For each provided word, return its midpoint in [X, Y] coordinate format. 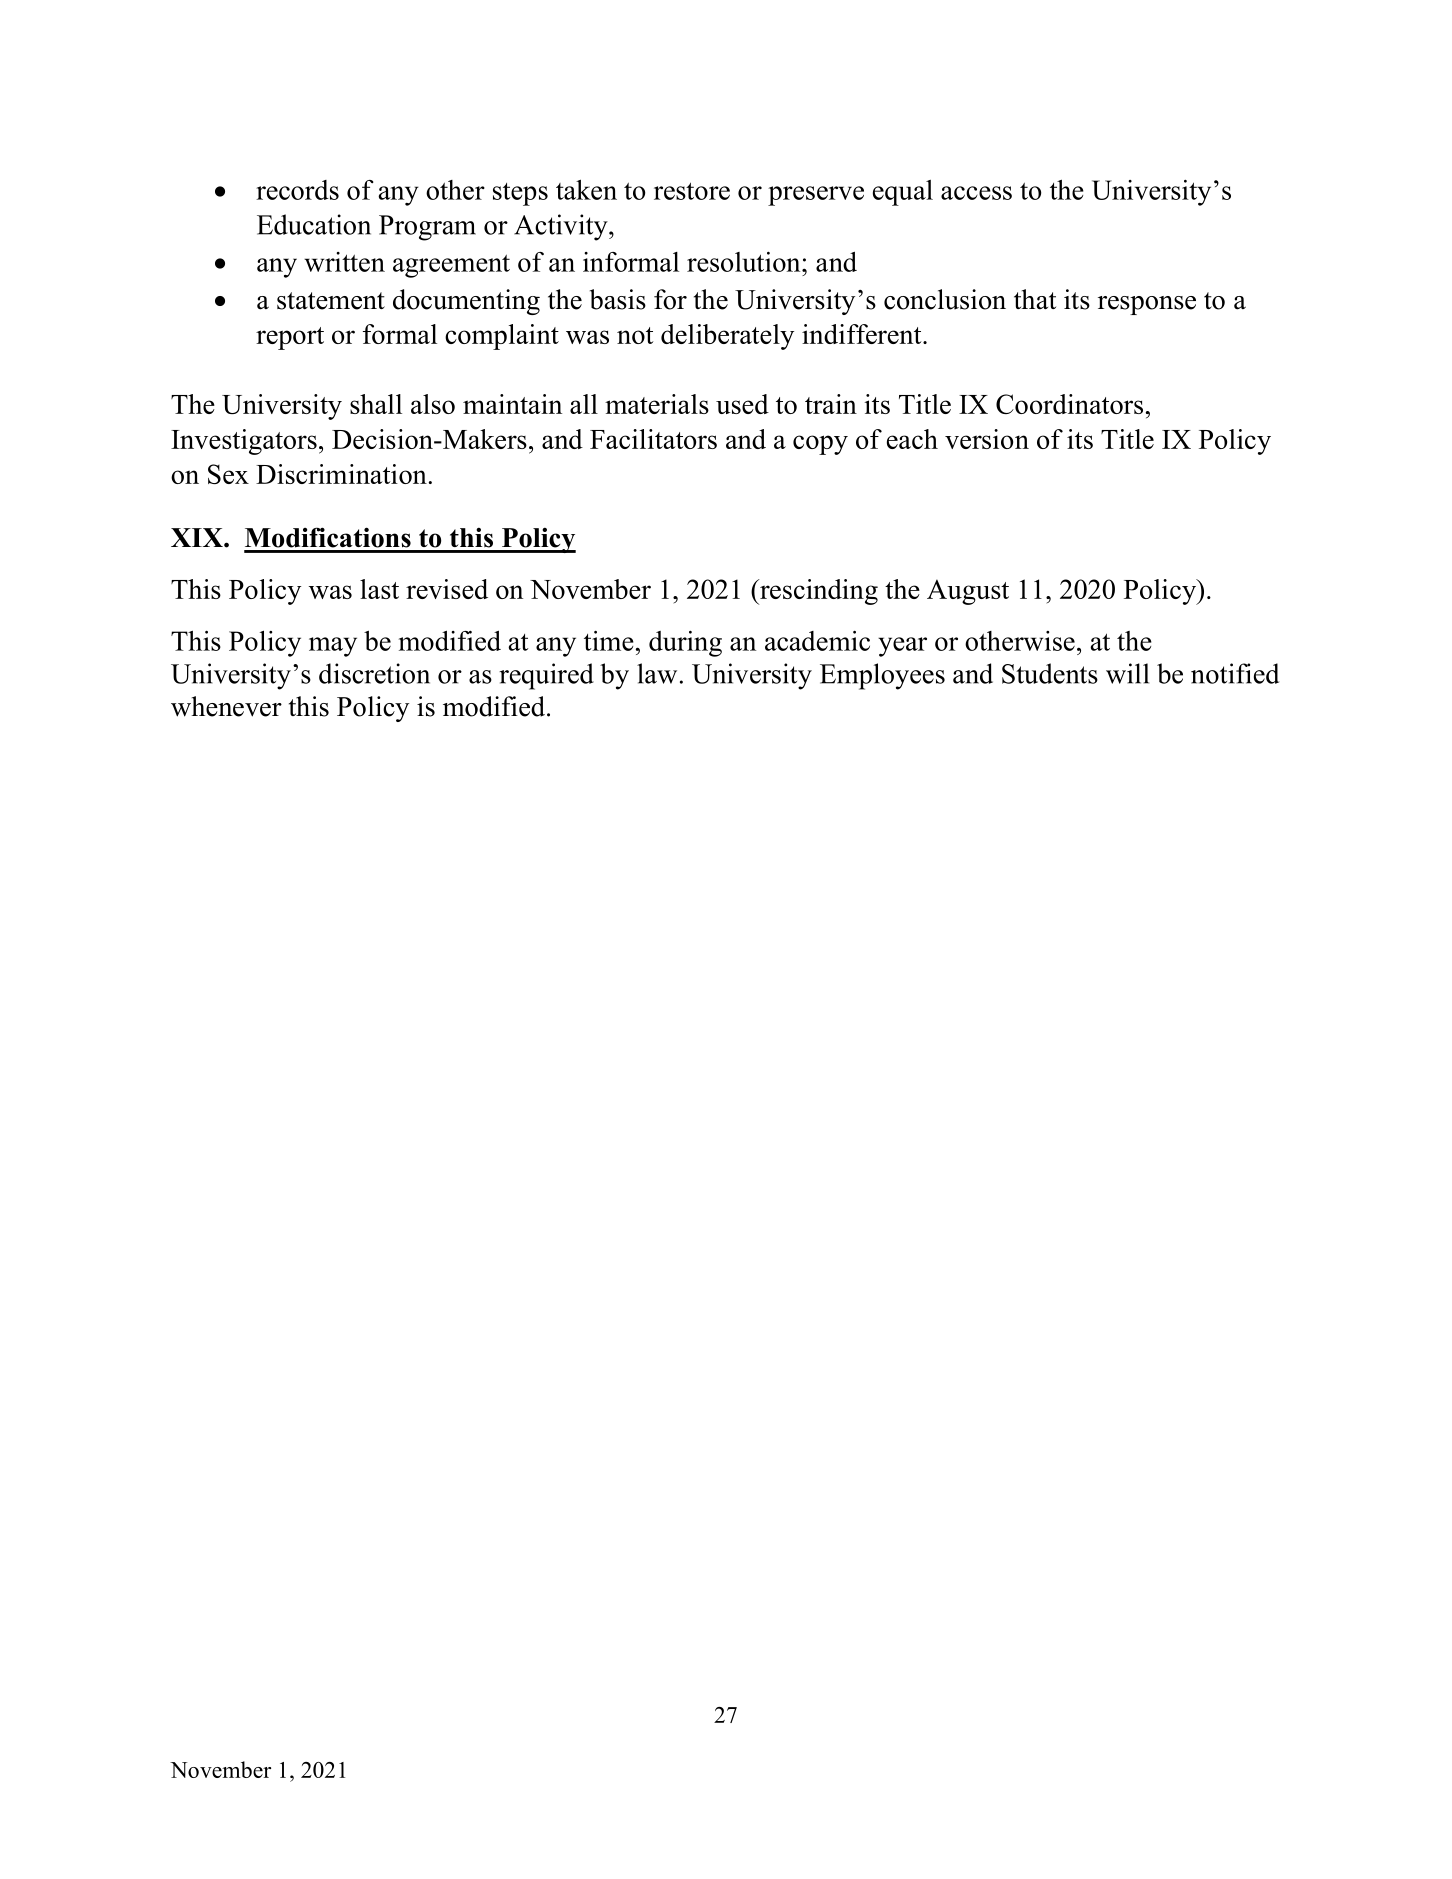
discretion [374, 673]
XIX [198, 537]
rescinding [818, 592]
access [976, 193]
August [968, 592]
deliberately [727, 337]
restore [692, 191]
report [290, 338]
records [297, 190]
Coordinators [1069, 404]
